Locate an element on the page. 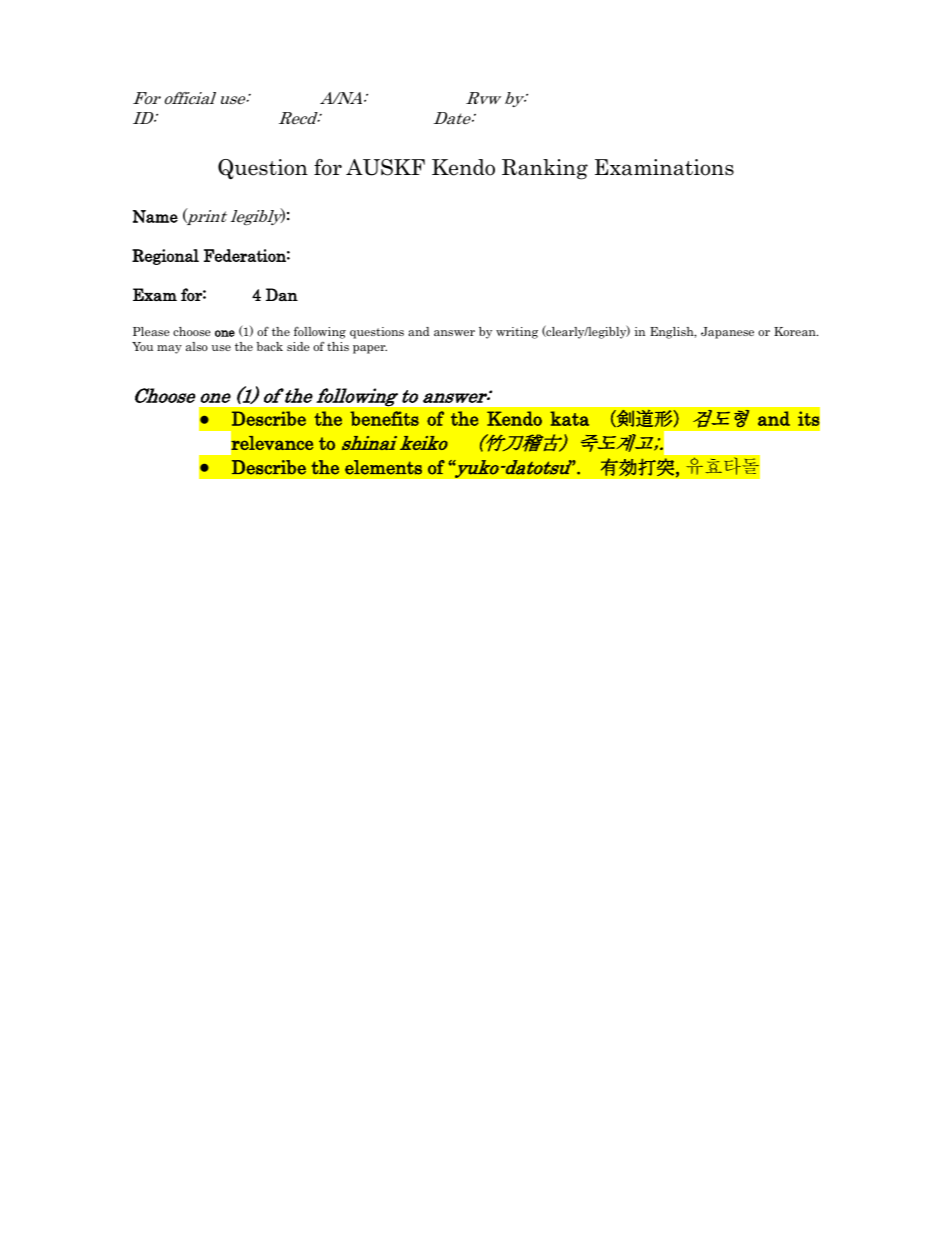  Name is located at coordinates (155, 216).
